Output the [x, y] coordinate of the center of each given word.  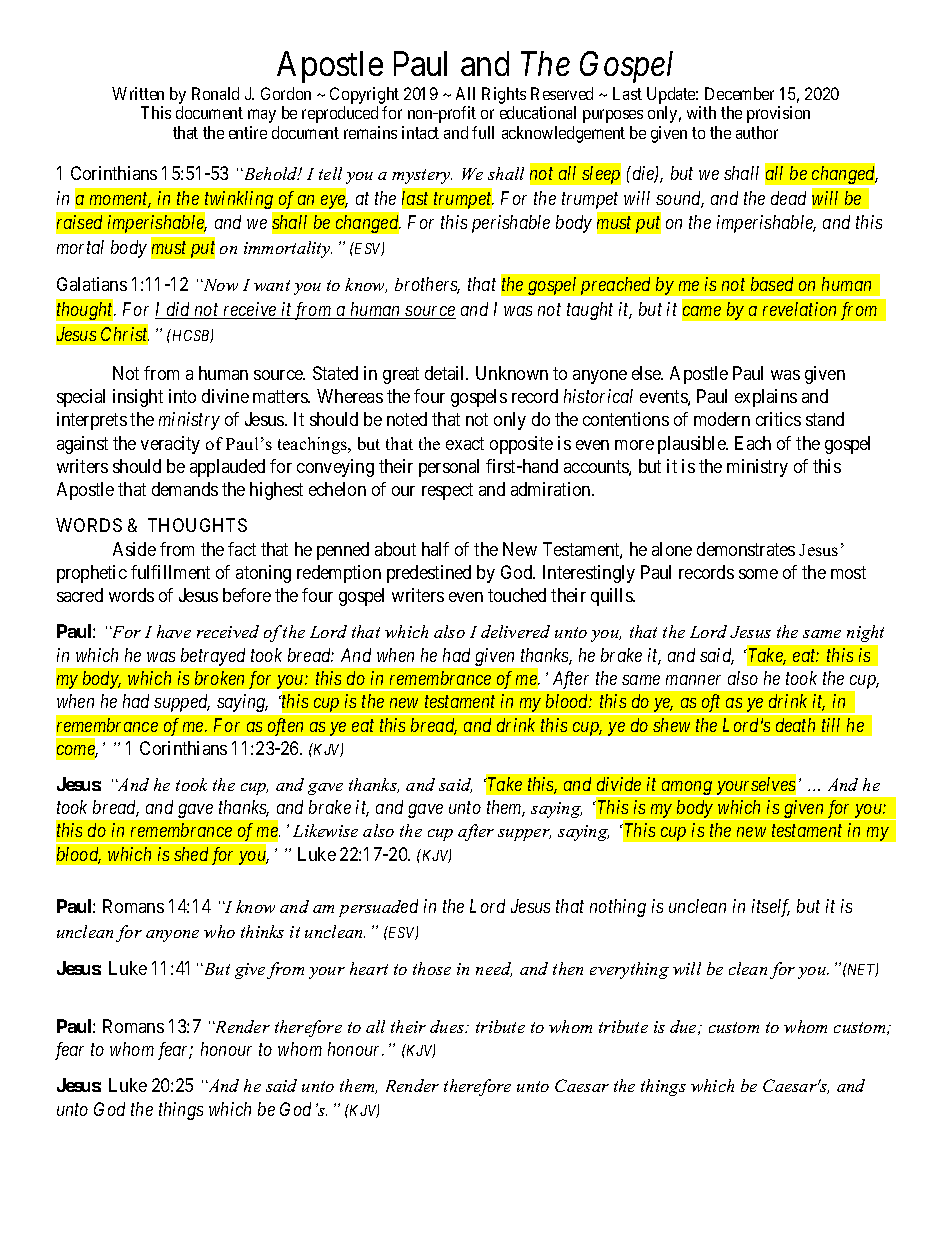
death [795, 725]
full [483, 132]
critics [778, 419]
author [757, 132]
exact [465, 443]
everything [629, 970]
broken [219, 678]
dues [448, 1026]
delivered [515, 631]
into [182, 396]
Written [138, 93]
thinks [262, 931]
